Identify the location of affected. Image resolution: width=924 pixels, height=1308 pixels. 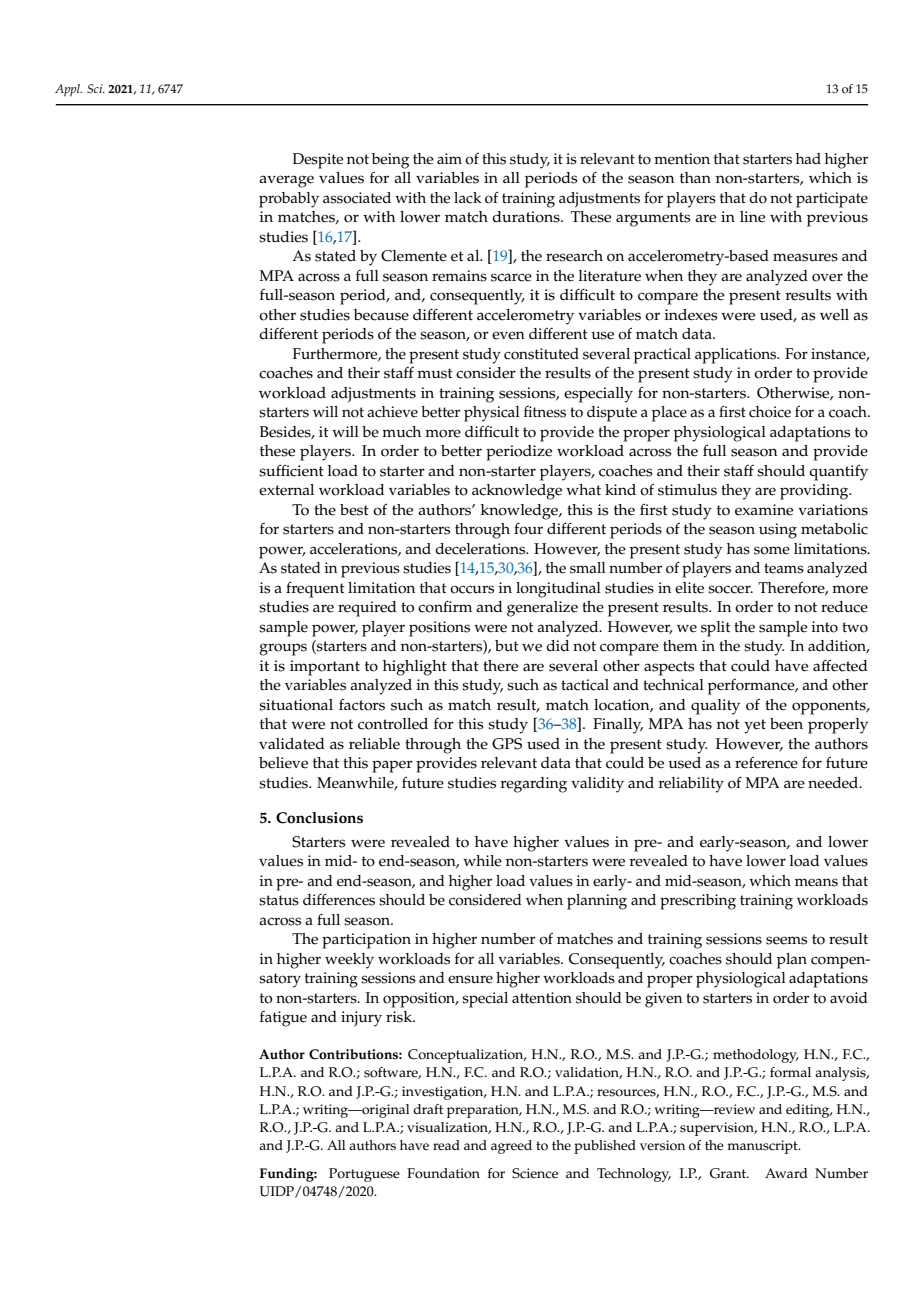
(840, 665).
